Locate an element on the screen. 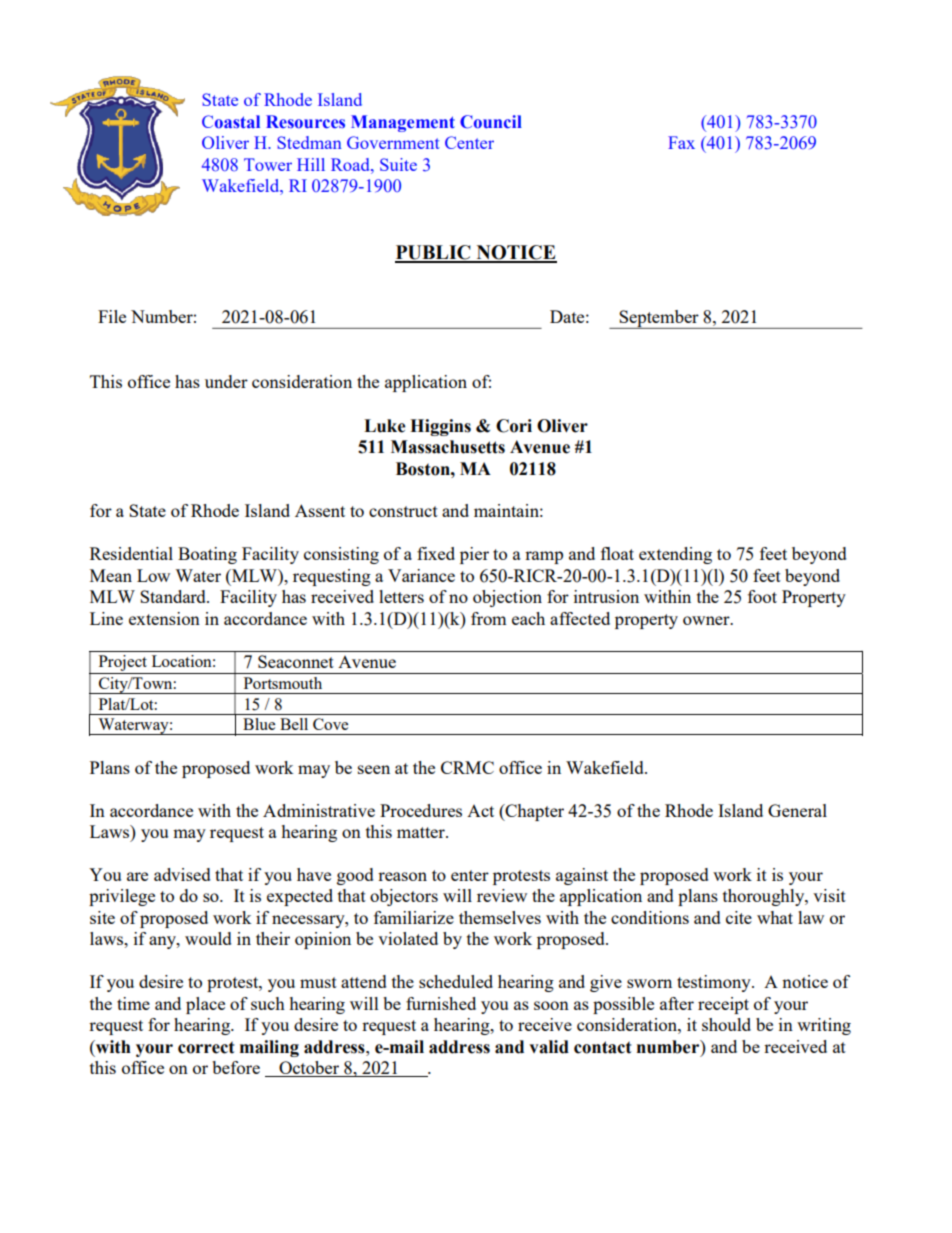 The image size is (952, 1233). Standard is located at coordinates (174, 596).
